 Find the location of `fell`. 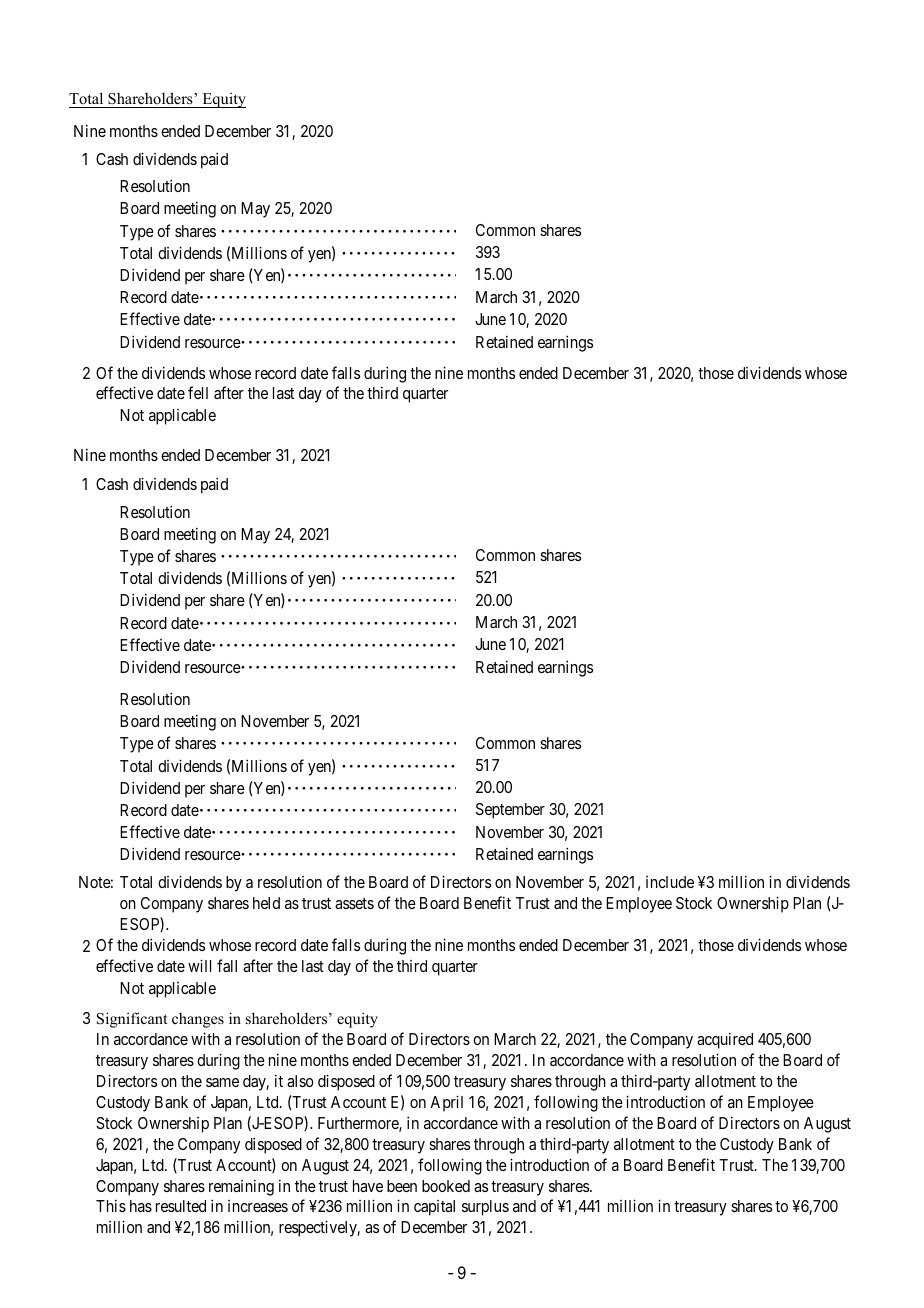

fell is located at coordinates (198, 392).
